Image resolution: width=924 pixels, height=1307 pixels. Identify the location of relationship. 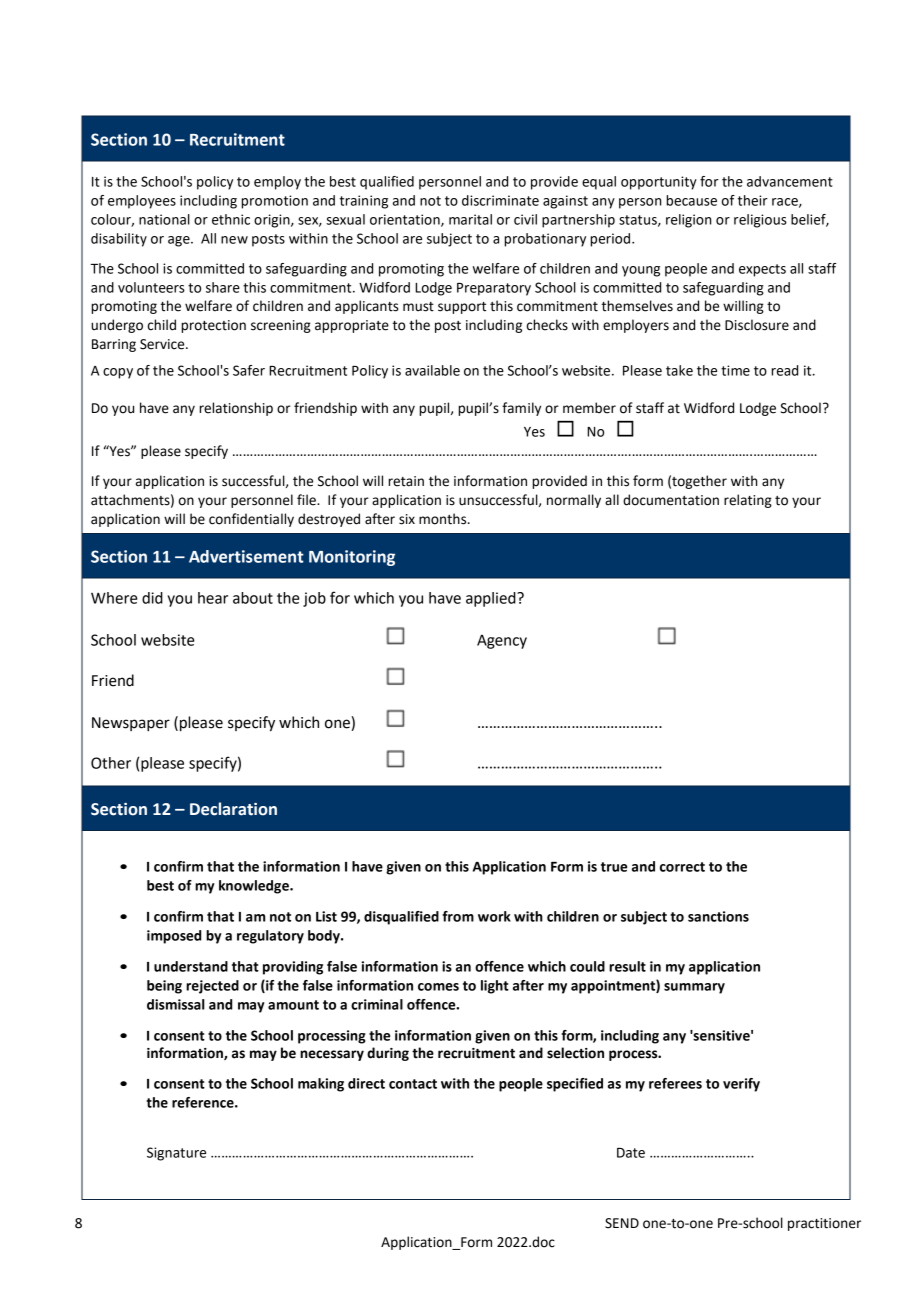
(236, 409).
